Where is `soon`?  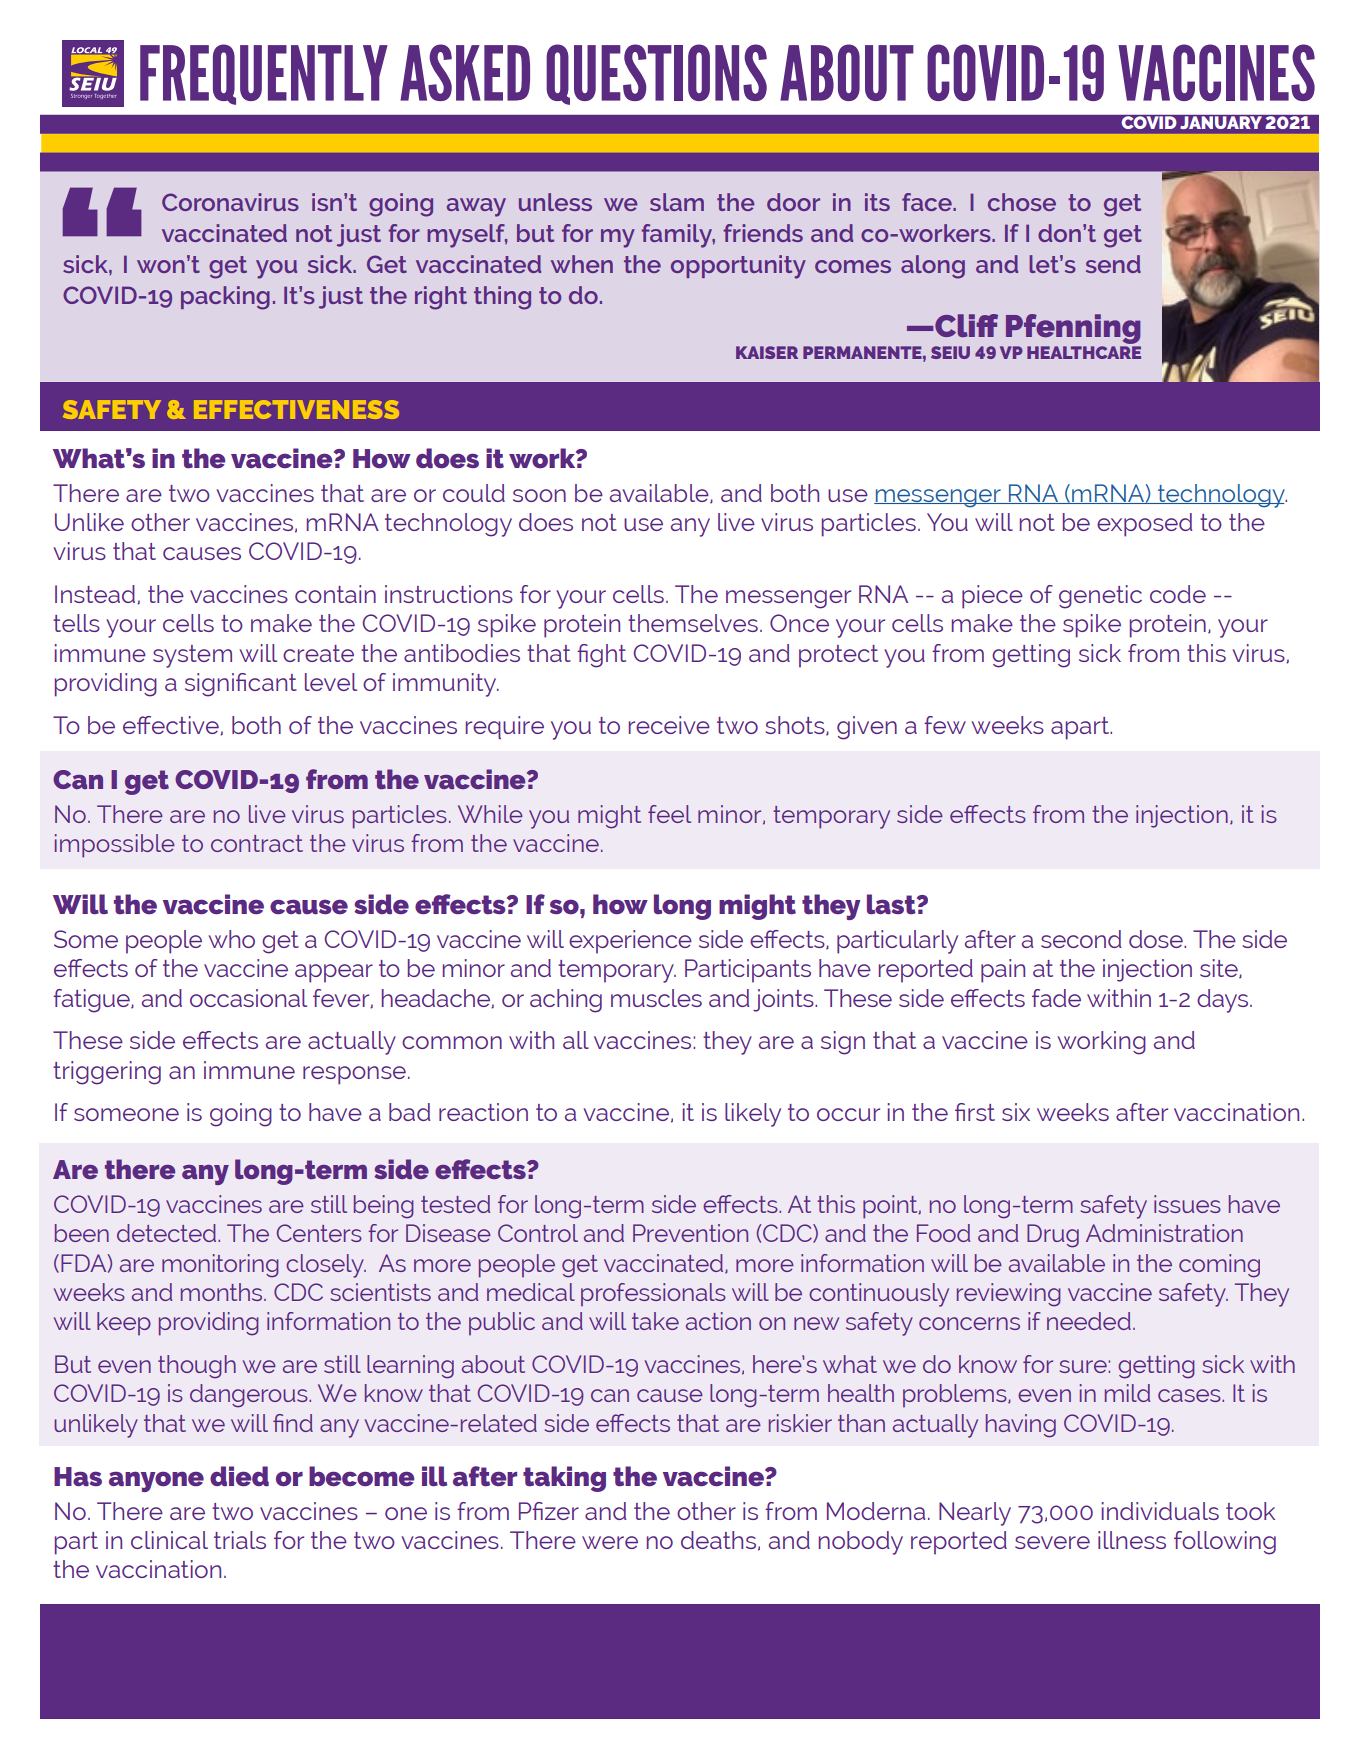 soon is located at coordinates (539, 495).
